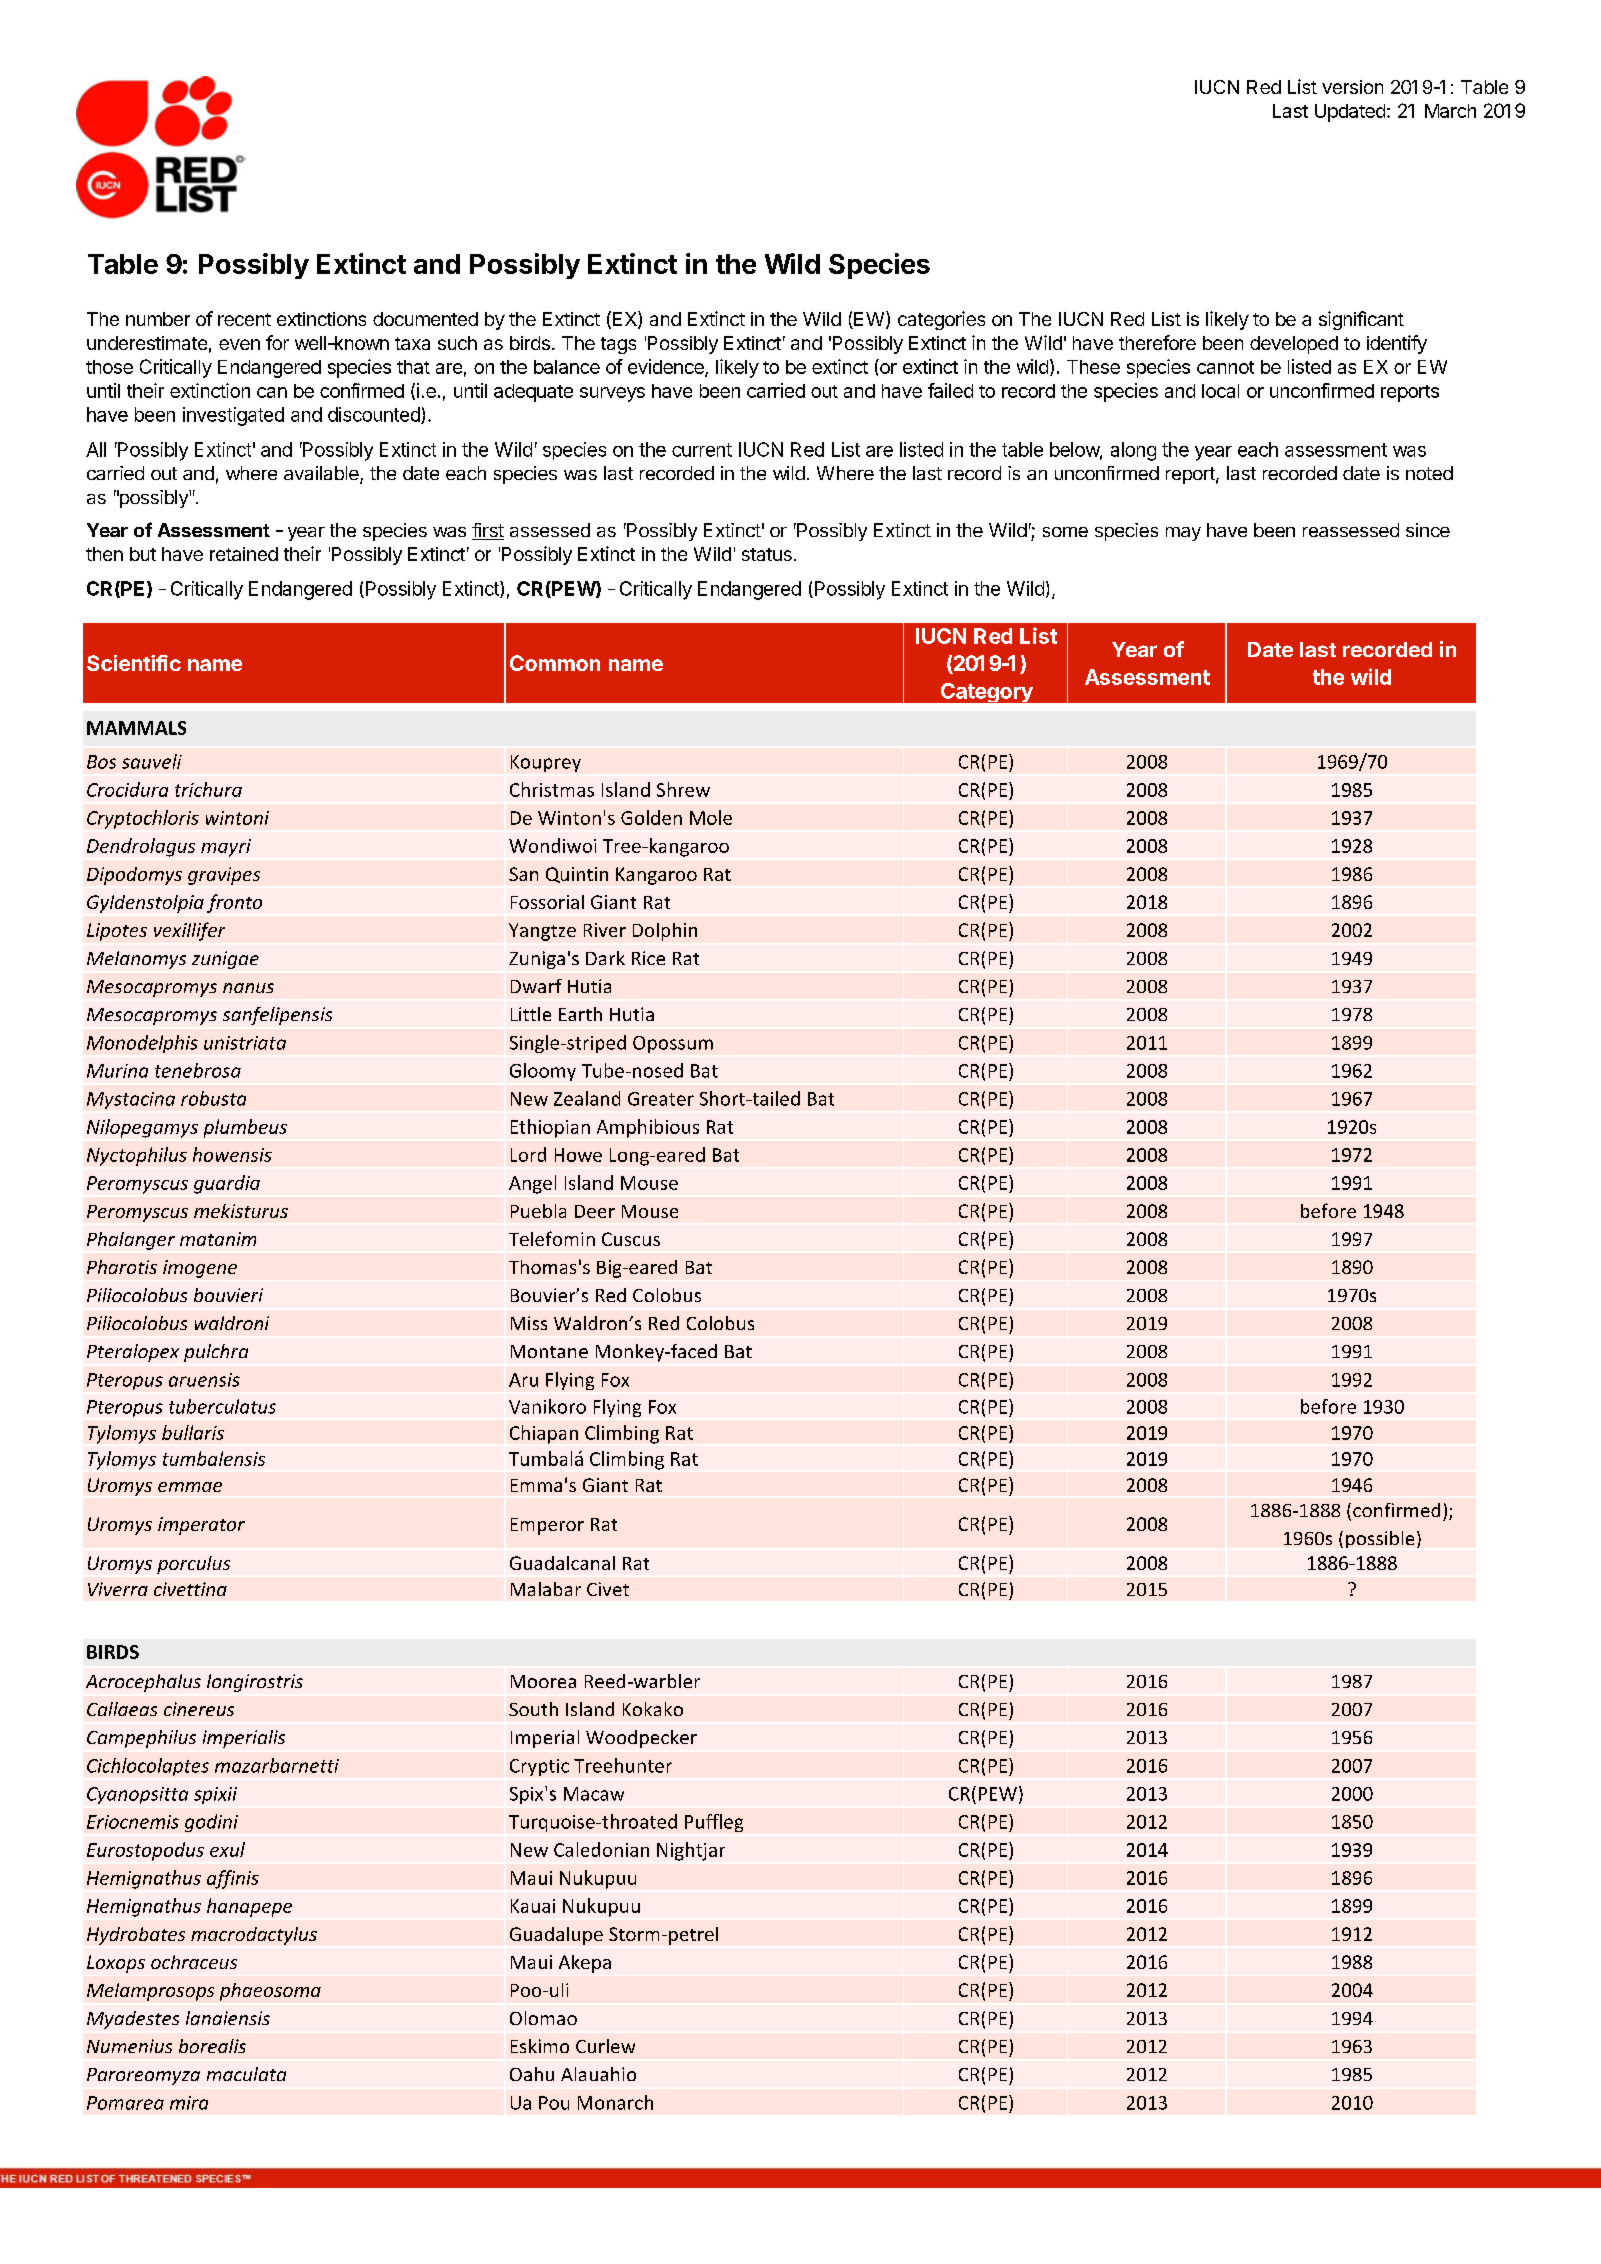 The width and height of the screenshot is (1601, 2264). What do you see at coordinates (711, 817) in the screenshot?
I see `Mole` at bounding box center [711, 817].
